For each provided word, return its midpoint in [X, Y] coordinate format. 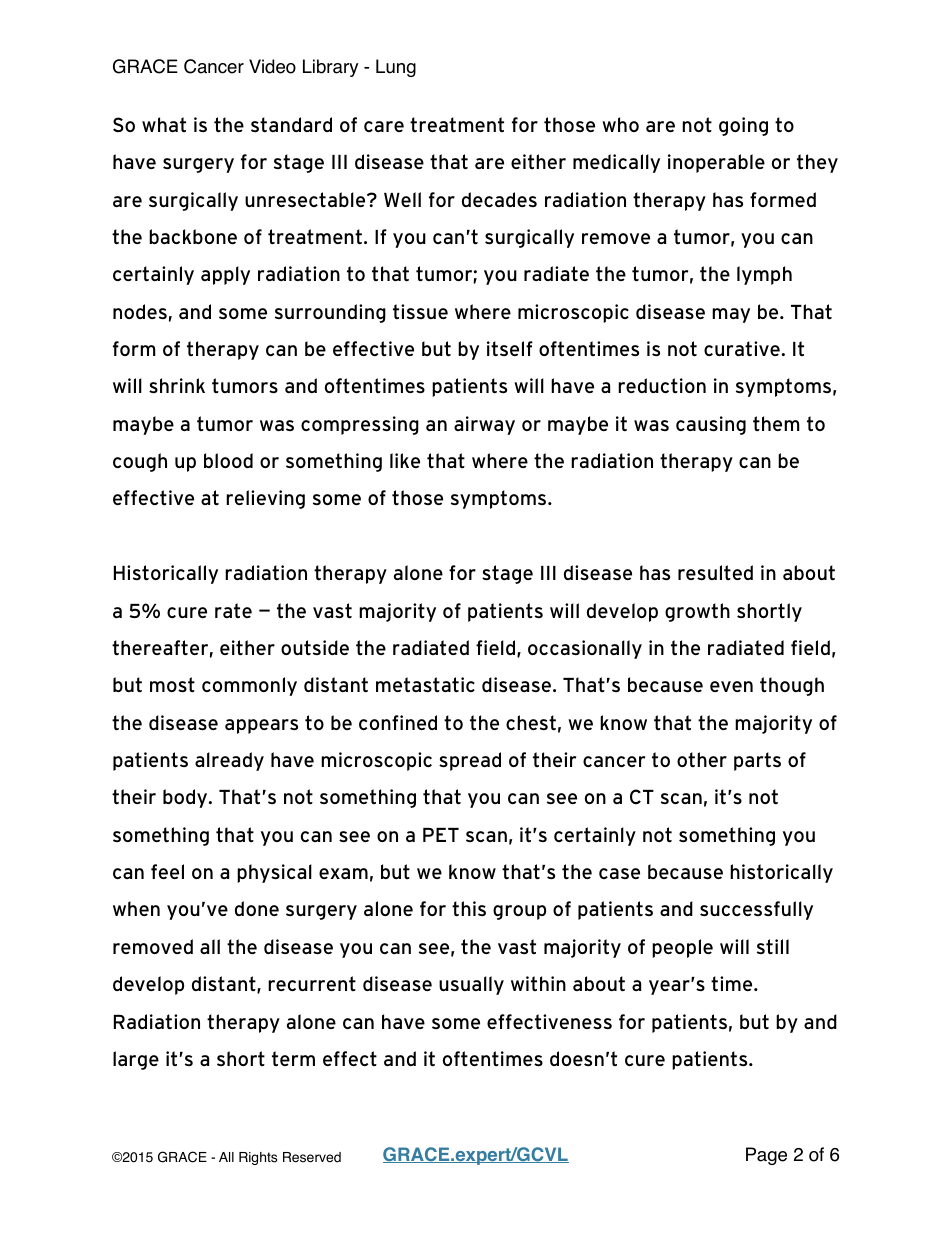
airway [484, 425]
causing [711, 425]
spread [470, 761]
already [229, 761]
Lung [396, 68]
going [743, 126]
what [164, 124]
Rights [258, 1158]
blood [228, 460]
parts [757, 761]
